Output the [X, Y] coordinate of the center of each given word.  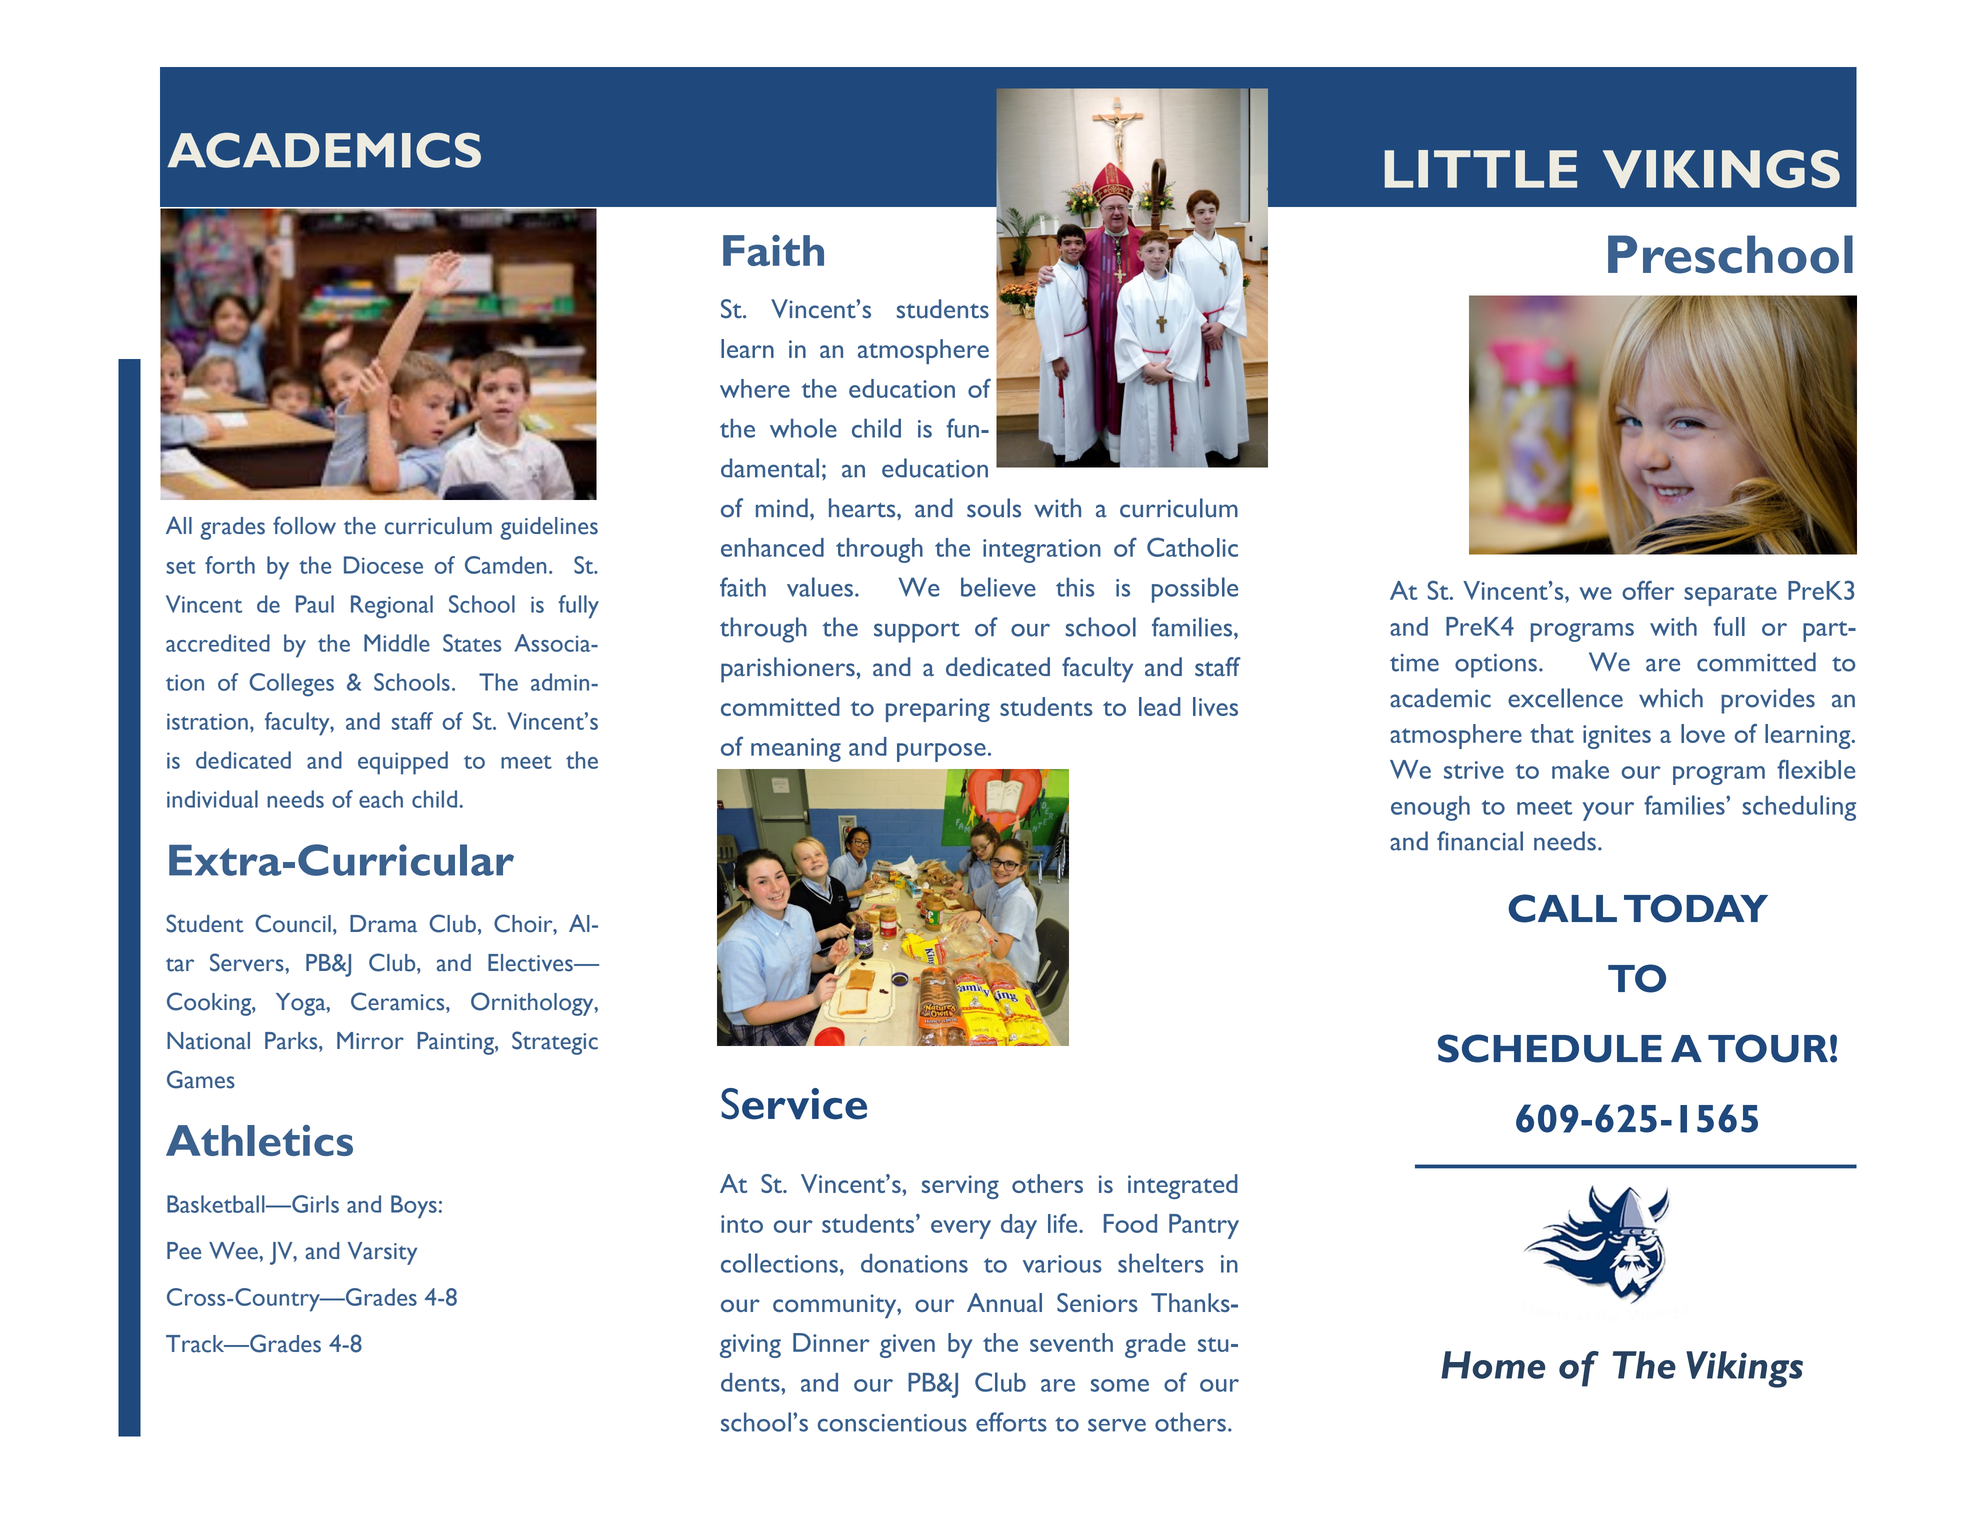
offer [1648, 590]
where [755, 388]
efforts [1011, 1422]
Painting [456, 1043]
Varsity [382, 1253]
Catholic [1192, 547]
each [381, 799]
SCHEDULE [1550, 1048]
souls [994, 508]
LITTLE [1481, 169]
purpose [941, 752]
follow [304, 525]
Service [794, 1104]
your [1608, 811]
